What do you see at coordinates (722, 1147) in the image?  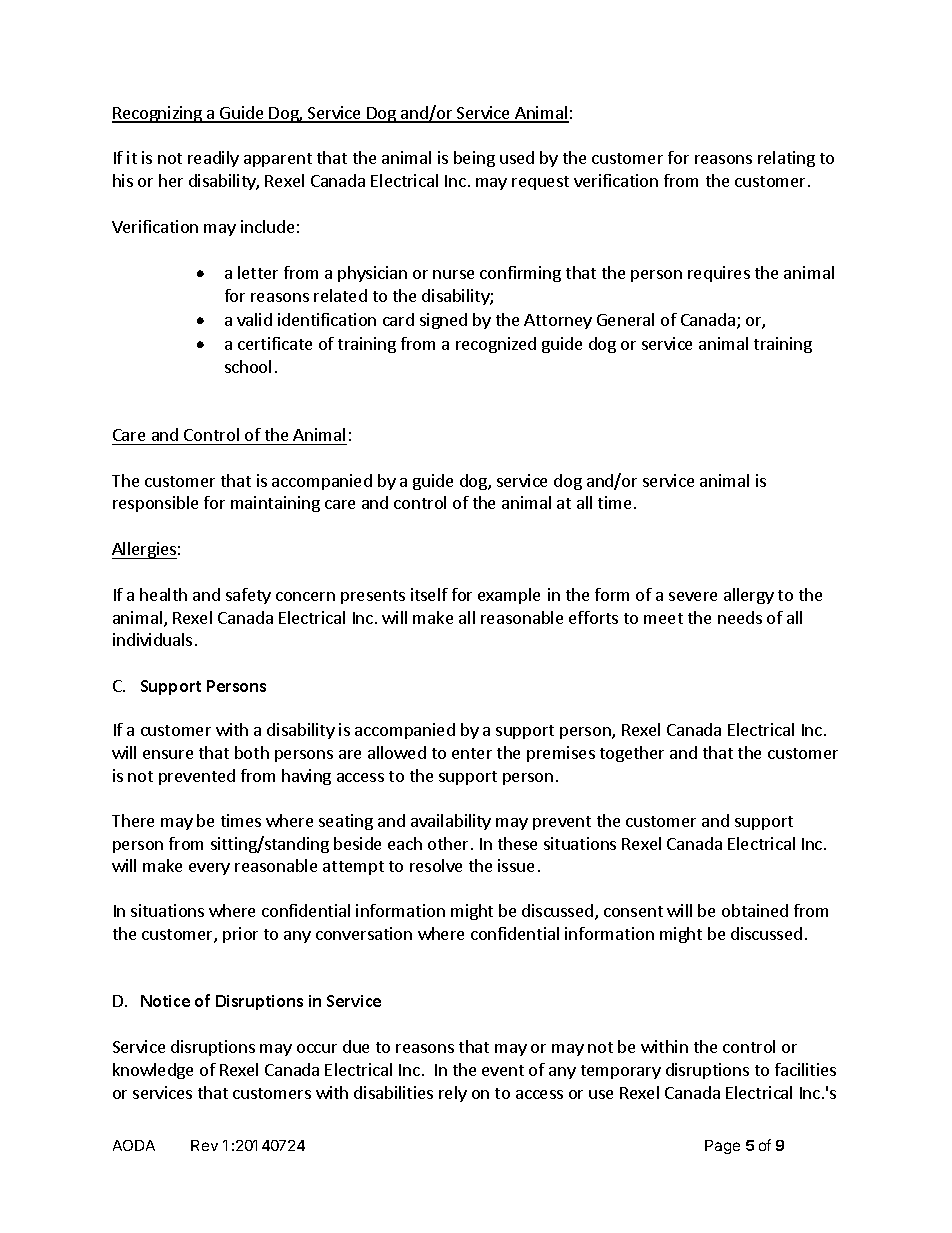 I see `Page` at bounding box center [722, 1147].
